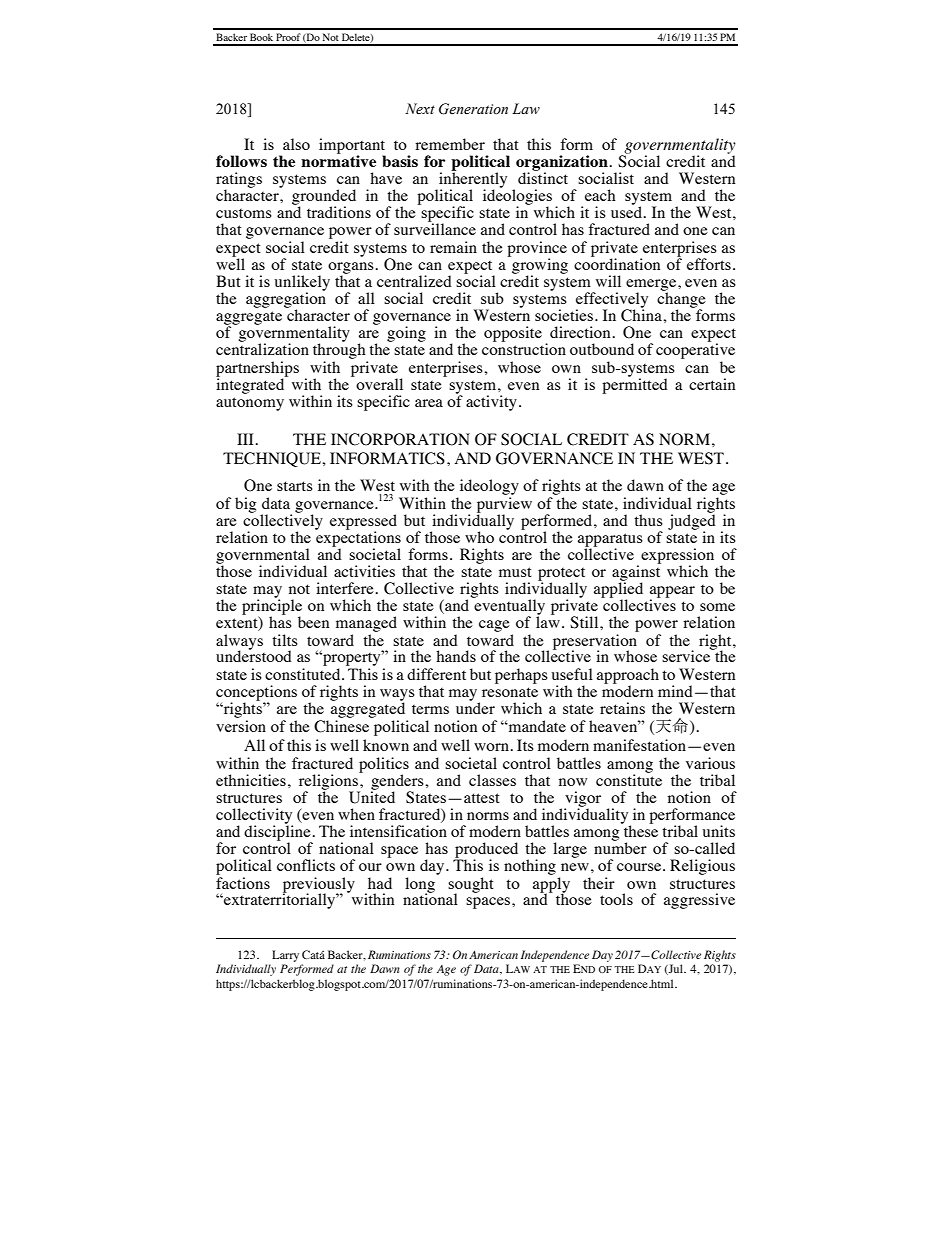 The height and width of the page is (1233, 952). Describe the element at coordinates (295, 486) in the page. I see `starts` at that location.
